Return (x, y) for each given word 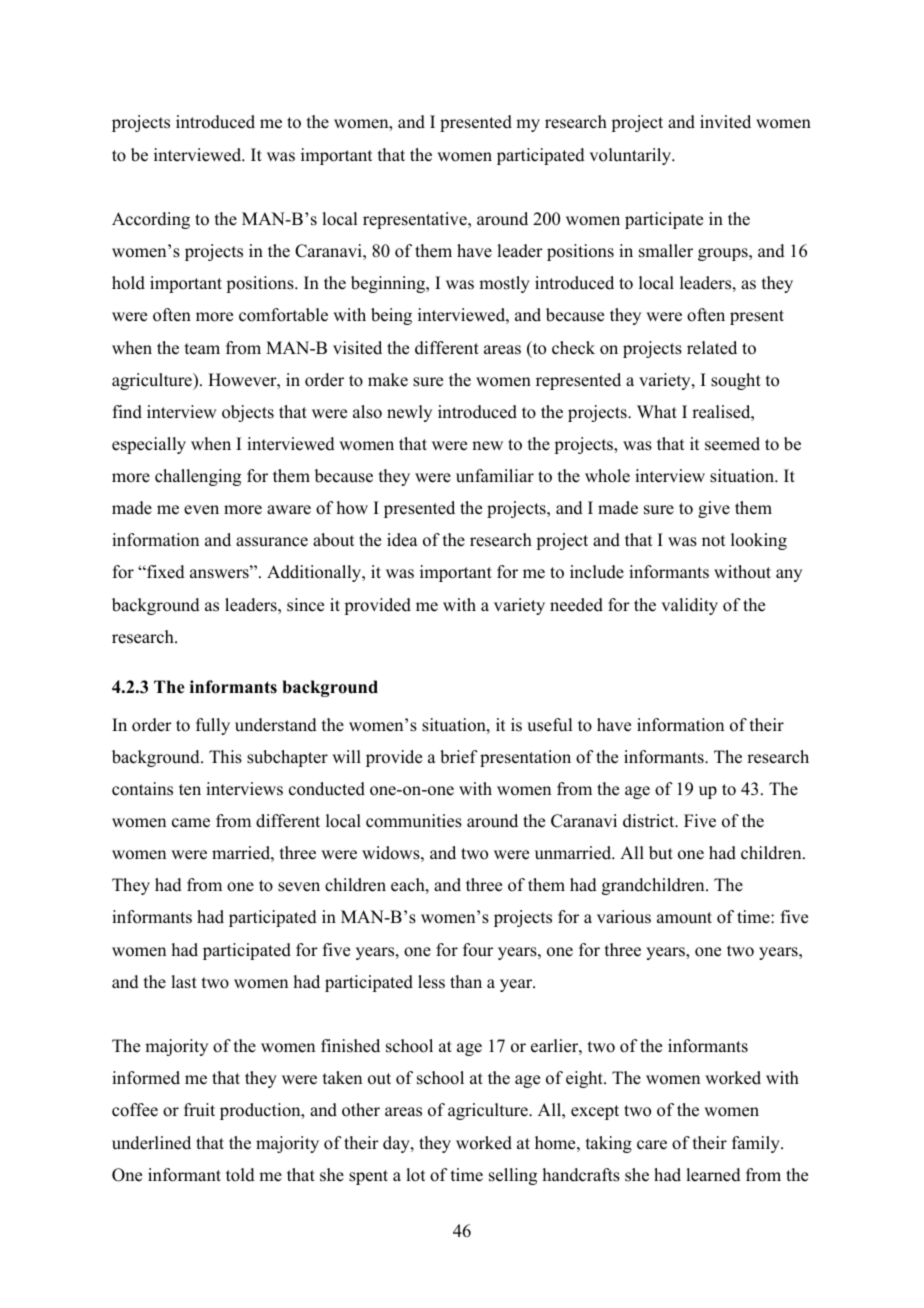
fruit (199, 1110)
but (661, 853)
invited (725, 122)
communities (414, 821)
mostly (504, 284)
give (714, 509)
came (191, 823)
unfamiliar (495, 476)
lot (415, 1175)
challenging (198, 477)
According (151, 220)
